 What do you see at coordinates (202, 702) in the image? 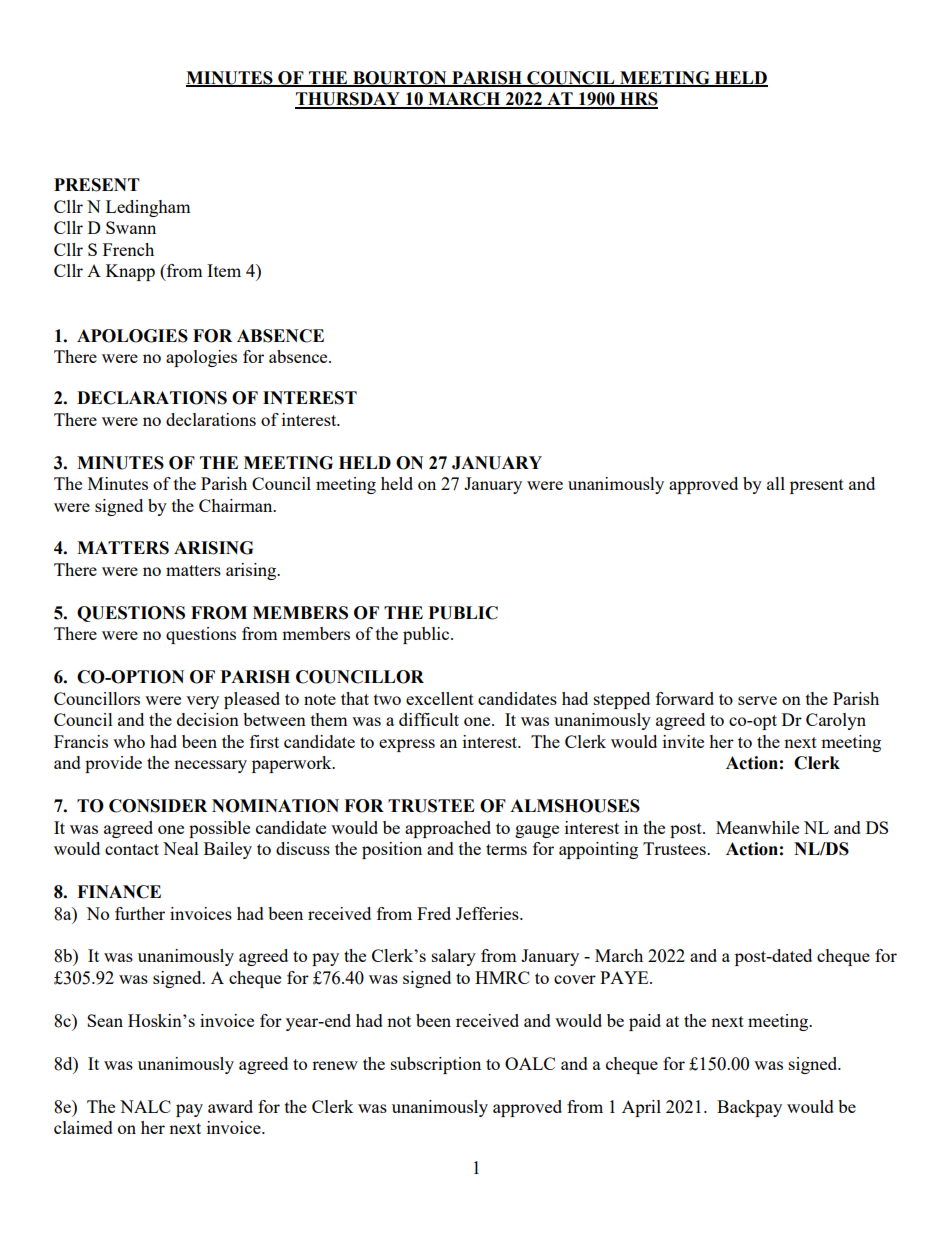
I see `very` at bounding box center [202, 702].
